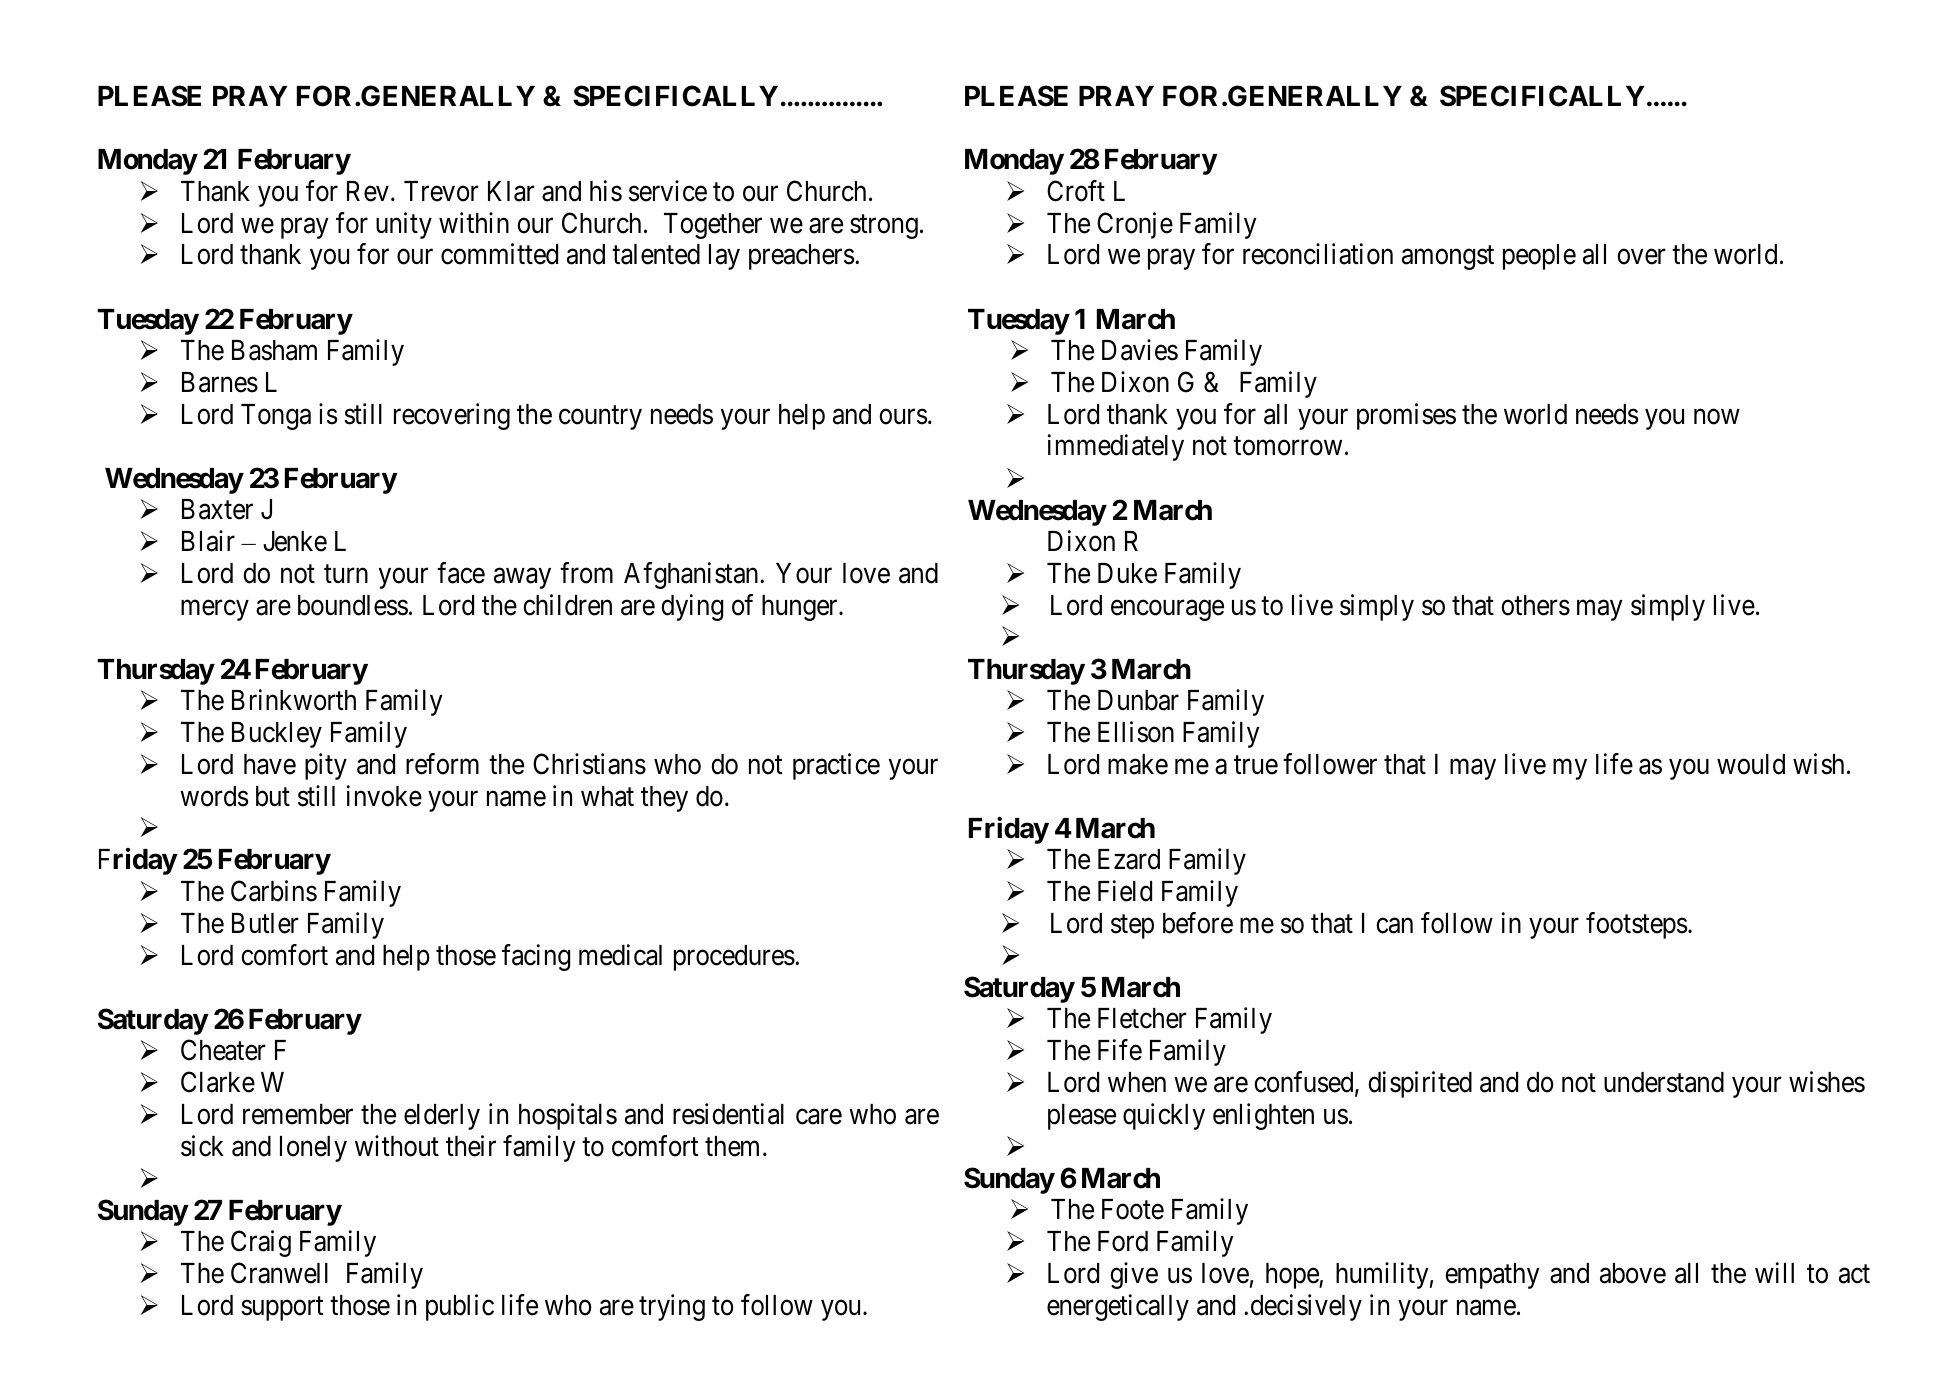  I want to click on now, so click(1717, 417).
